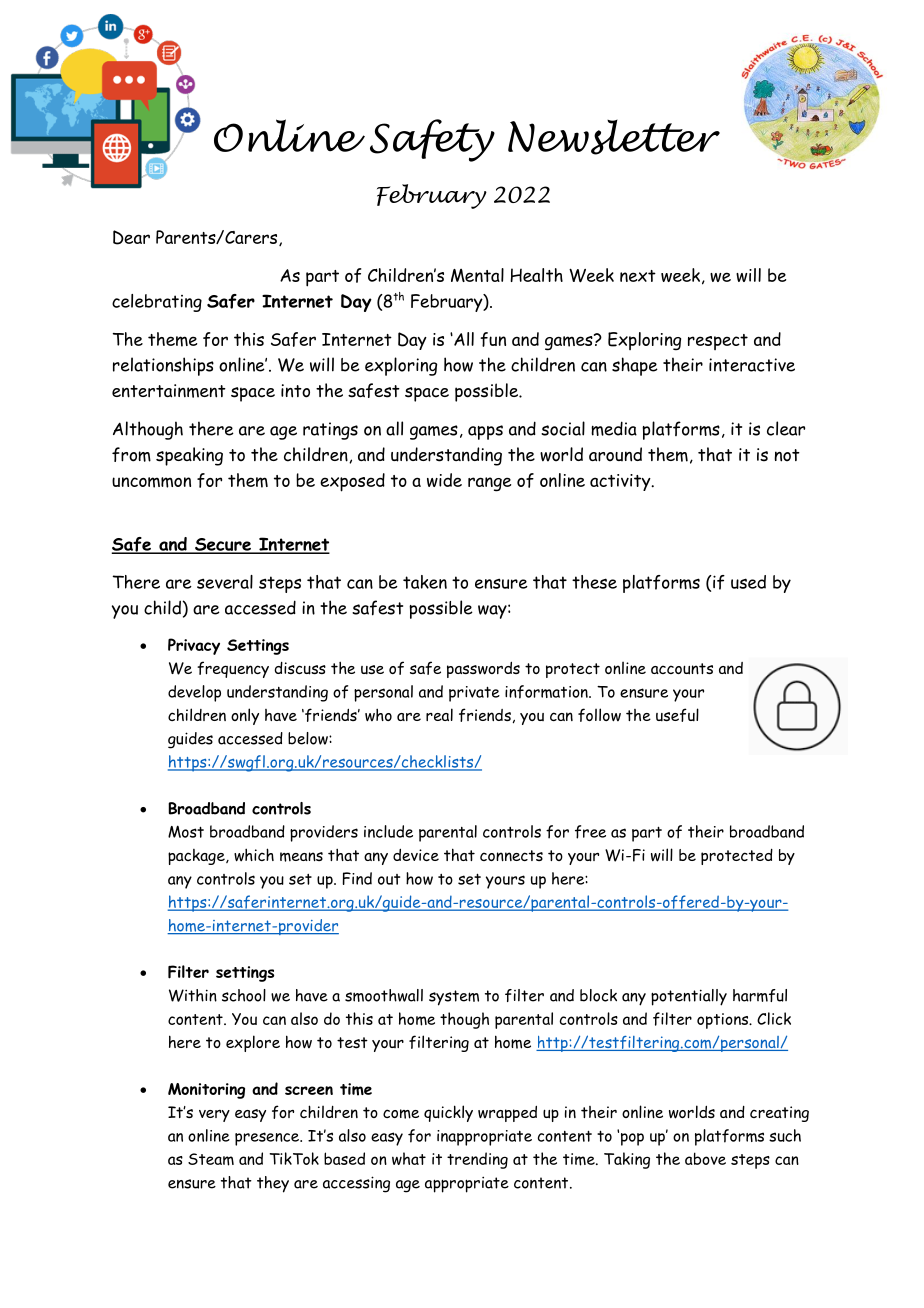 This screenshot has width=924, height=1308. Describe the element at coordinates (194, 646) in the screenshot. I see `Privacy` at that location.
